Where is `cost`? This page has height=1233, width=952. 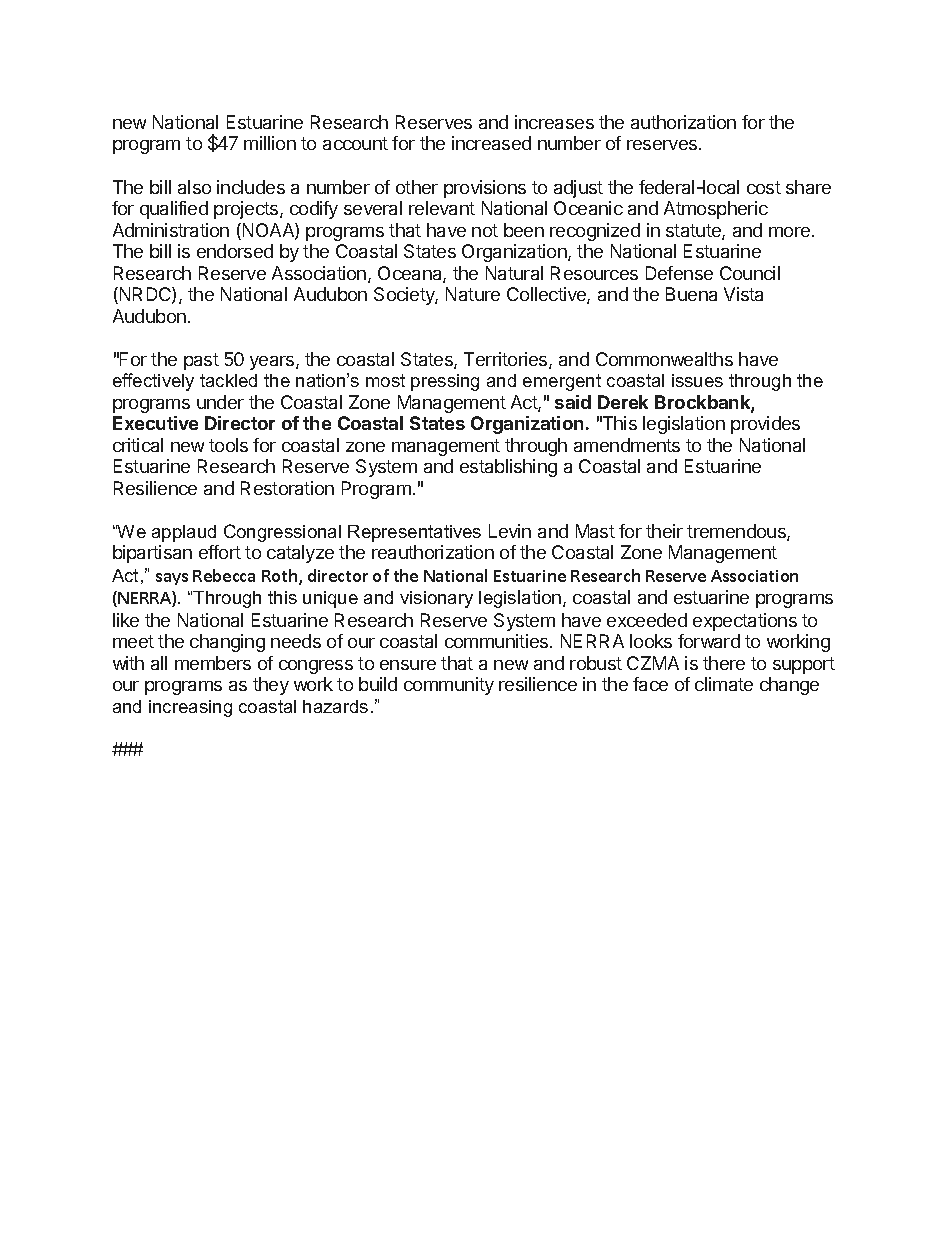 cost is located at coordinates (764, 187).
